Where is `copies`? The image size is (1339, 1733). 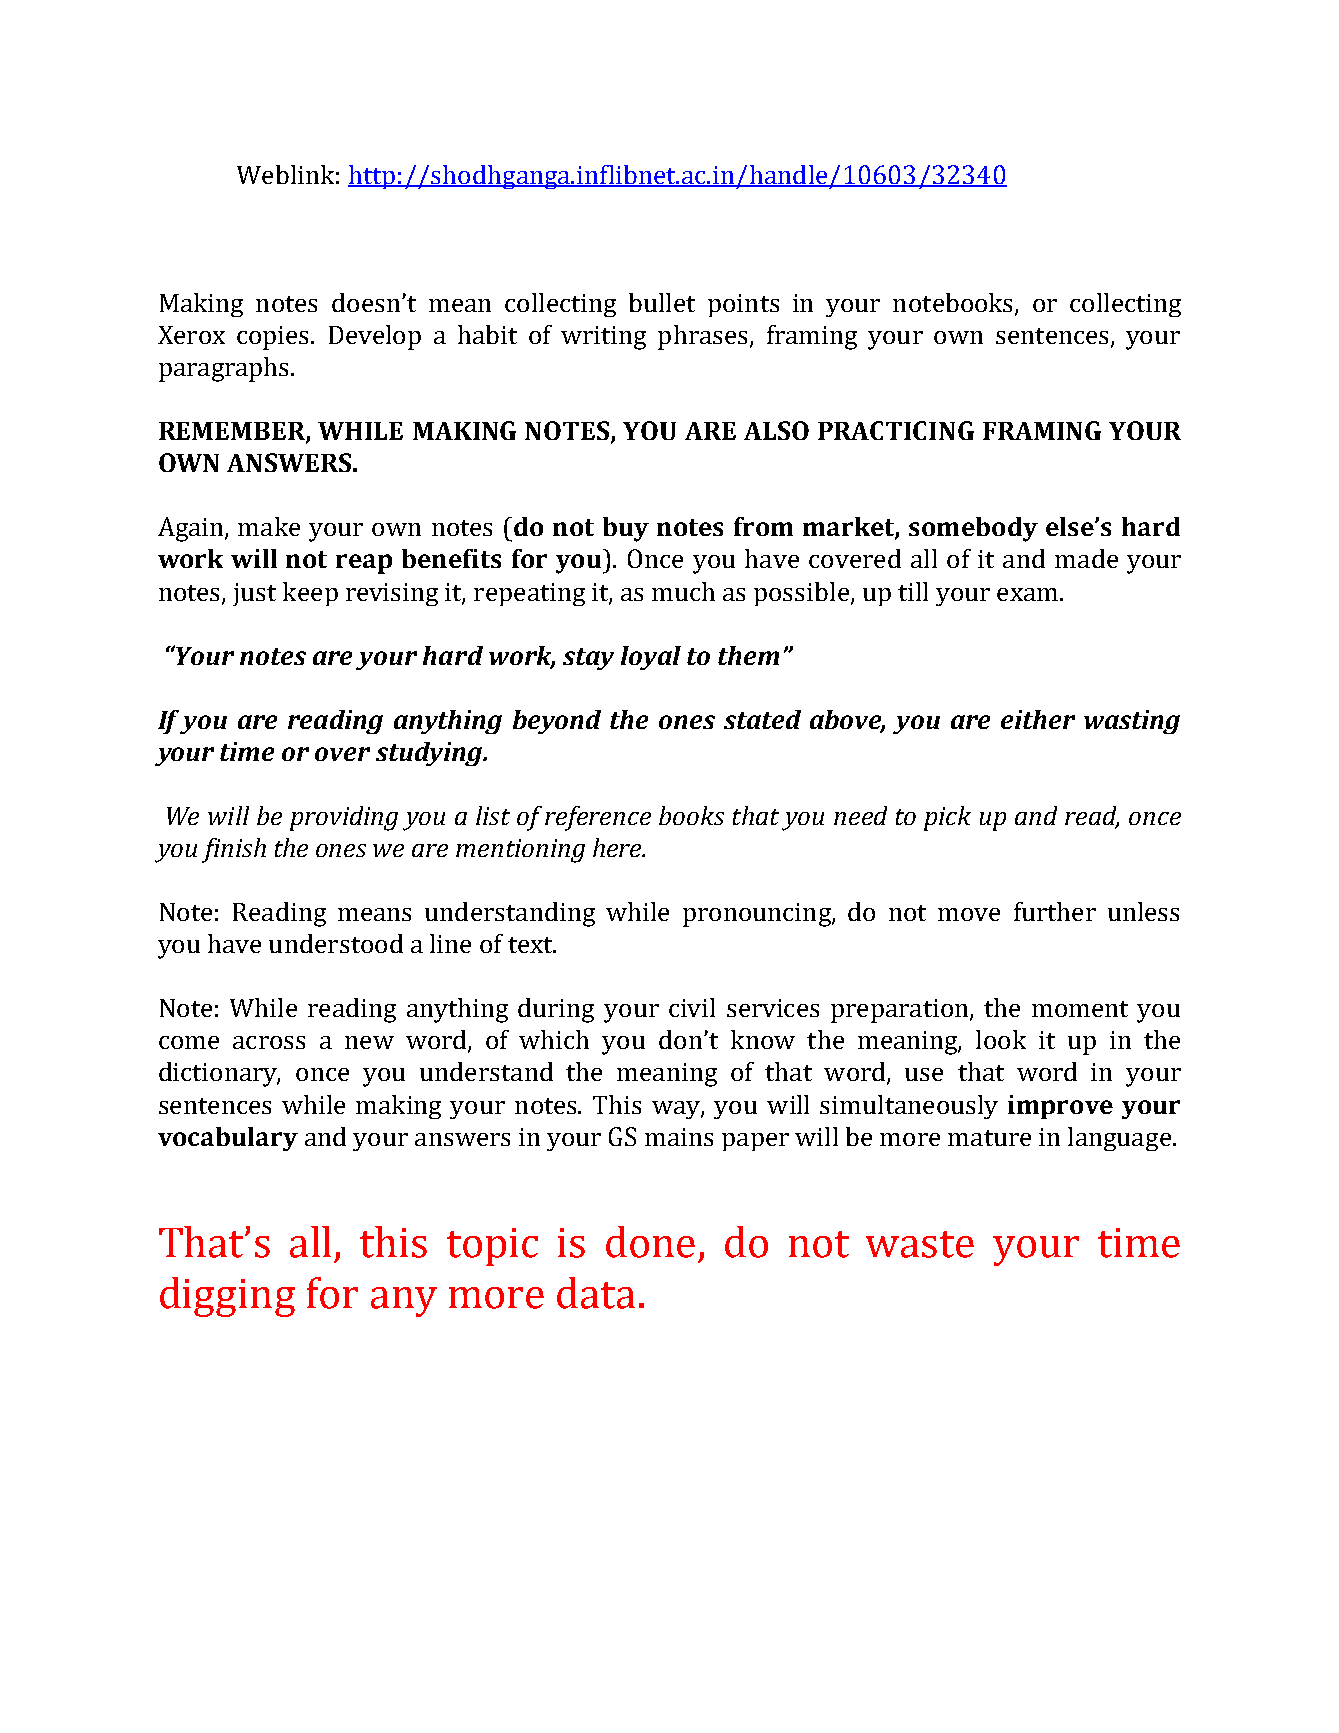 copies is located at coordinates (274, 338).
